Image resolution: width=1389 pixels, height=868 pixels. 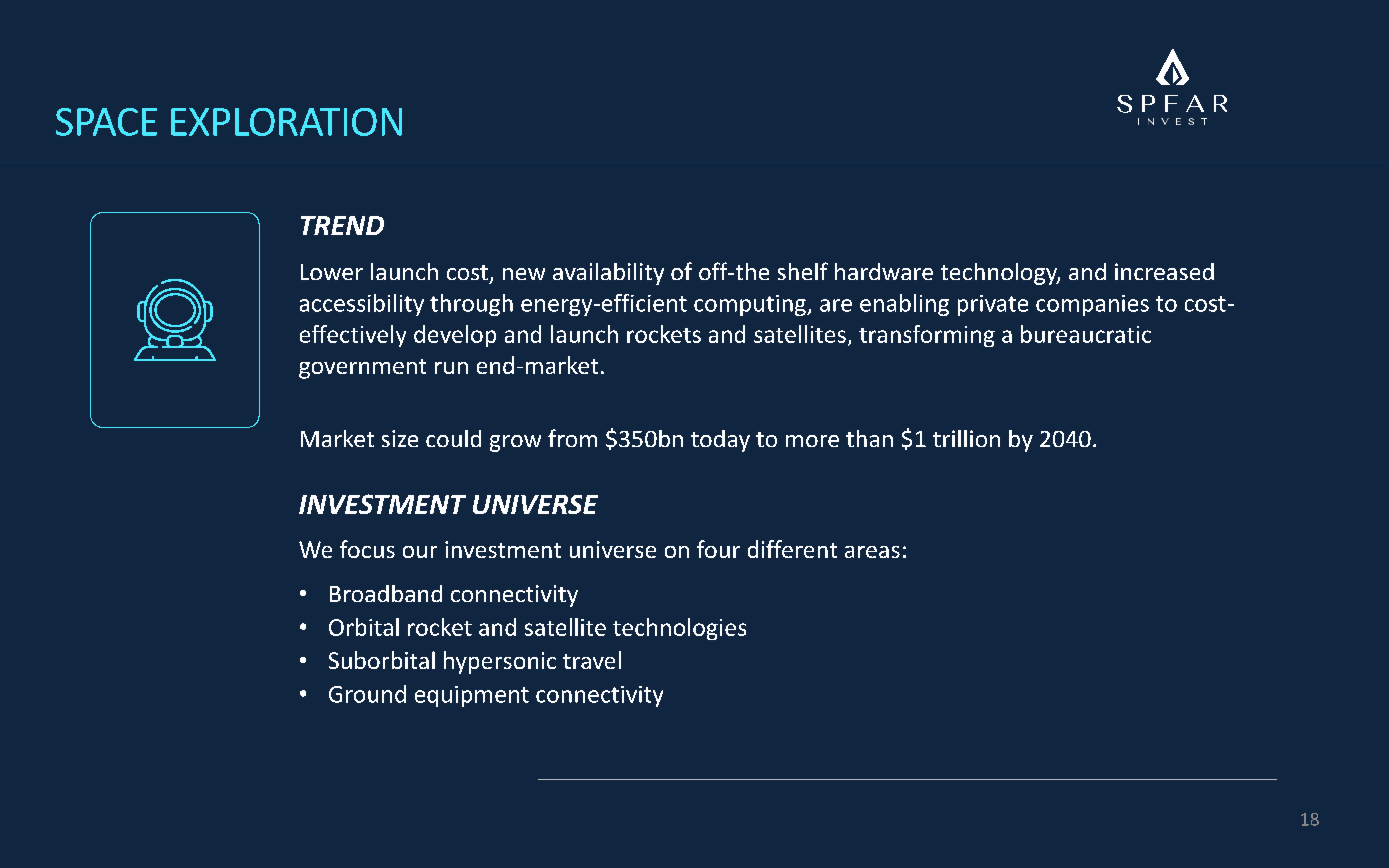 I want to click on focus, so click(x=367, y=549).
